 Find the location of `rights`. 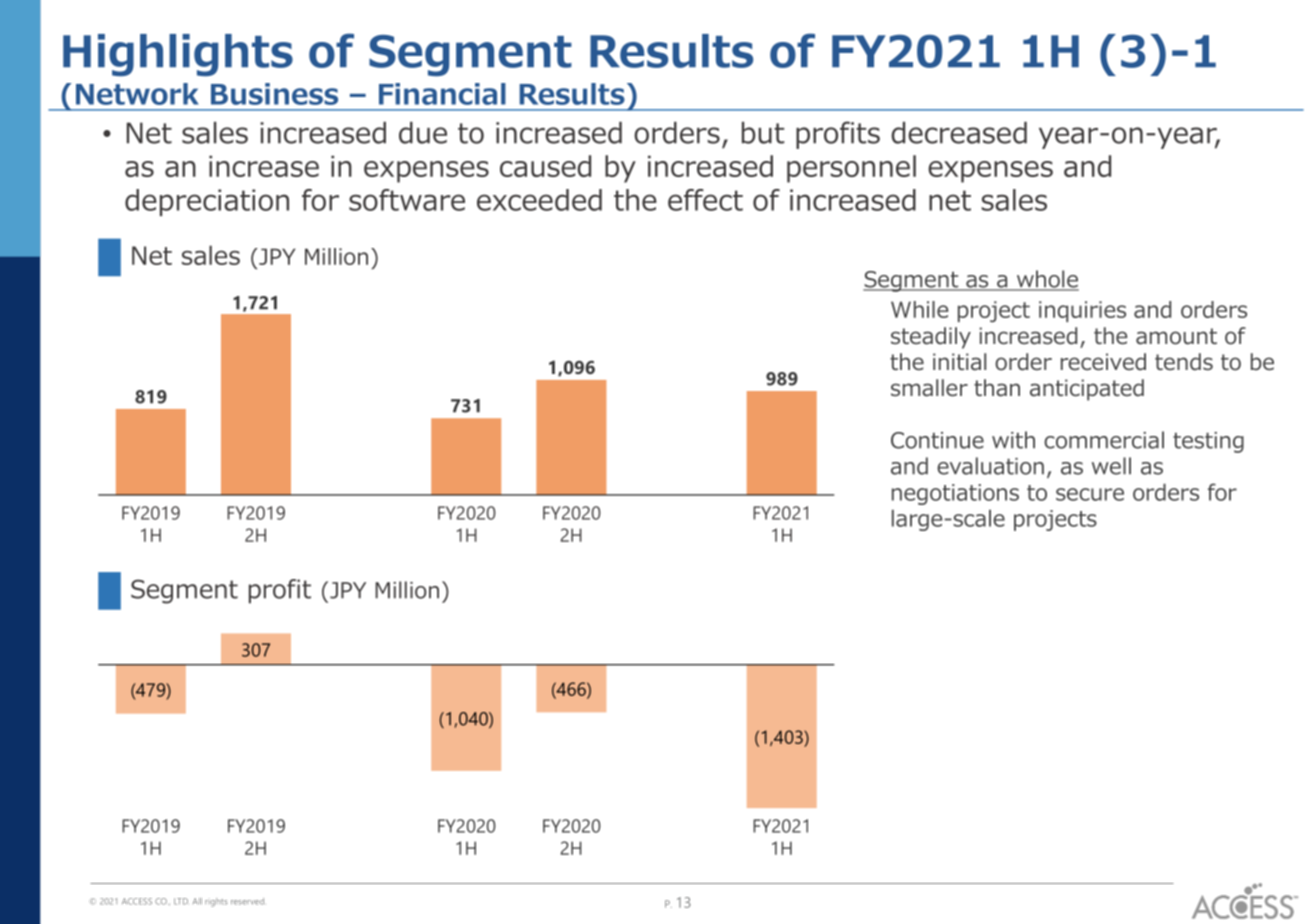

rights is located at coordinates (216, 902).
